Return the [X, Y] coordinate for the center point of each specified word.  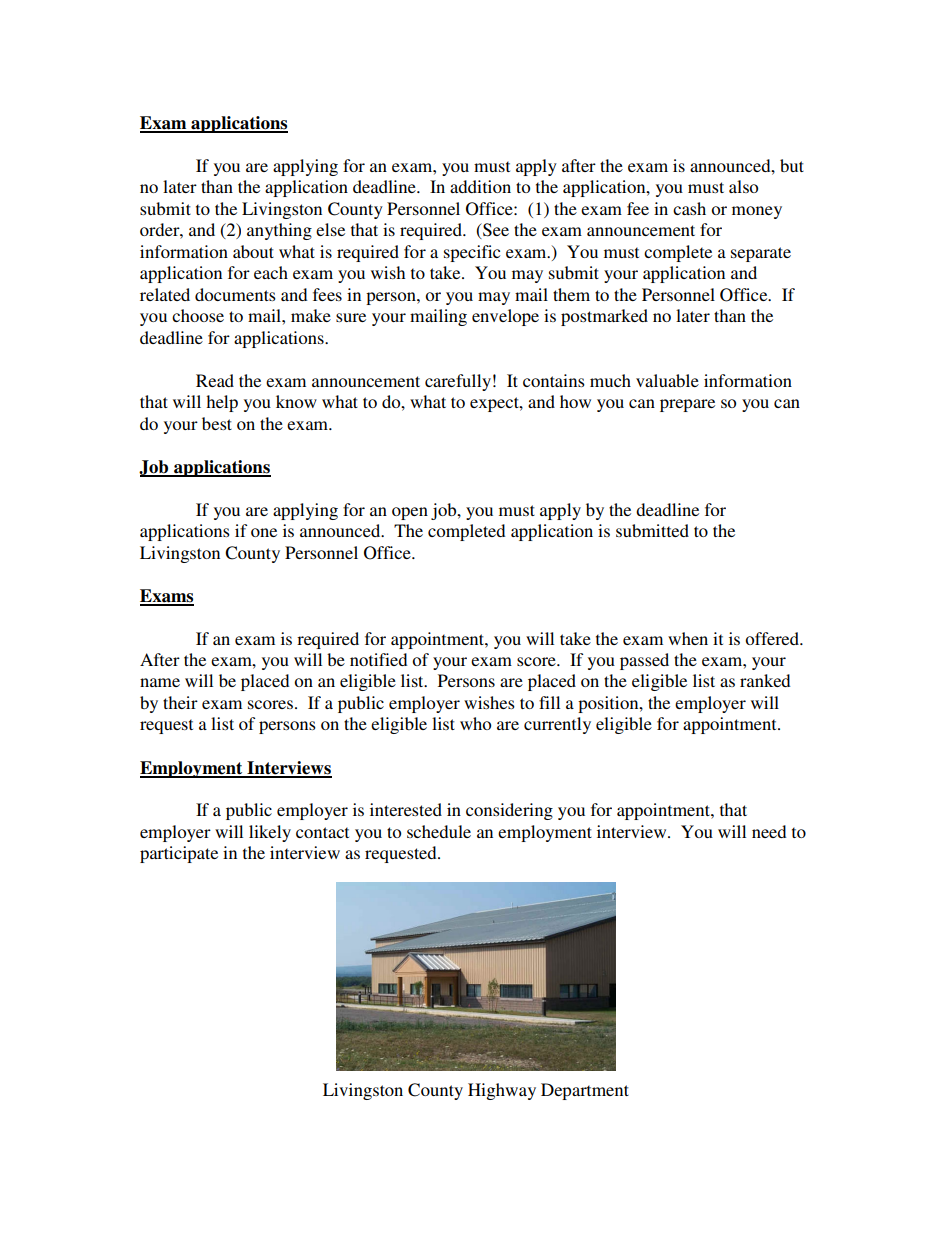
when [688, 638]
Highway [502, 1091]
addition [480, 186]
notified [378, 659]
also [743, 186]
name [160, 682]
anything [279, 231]
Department [585, 1091]
